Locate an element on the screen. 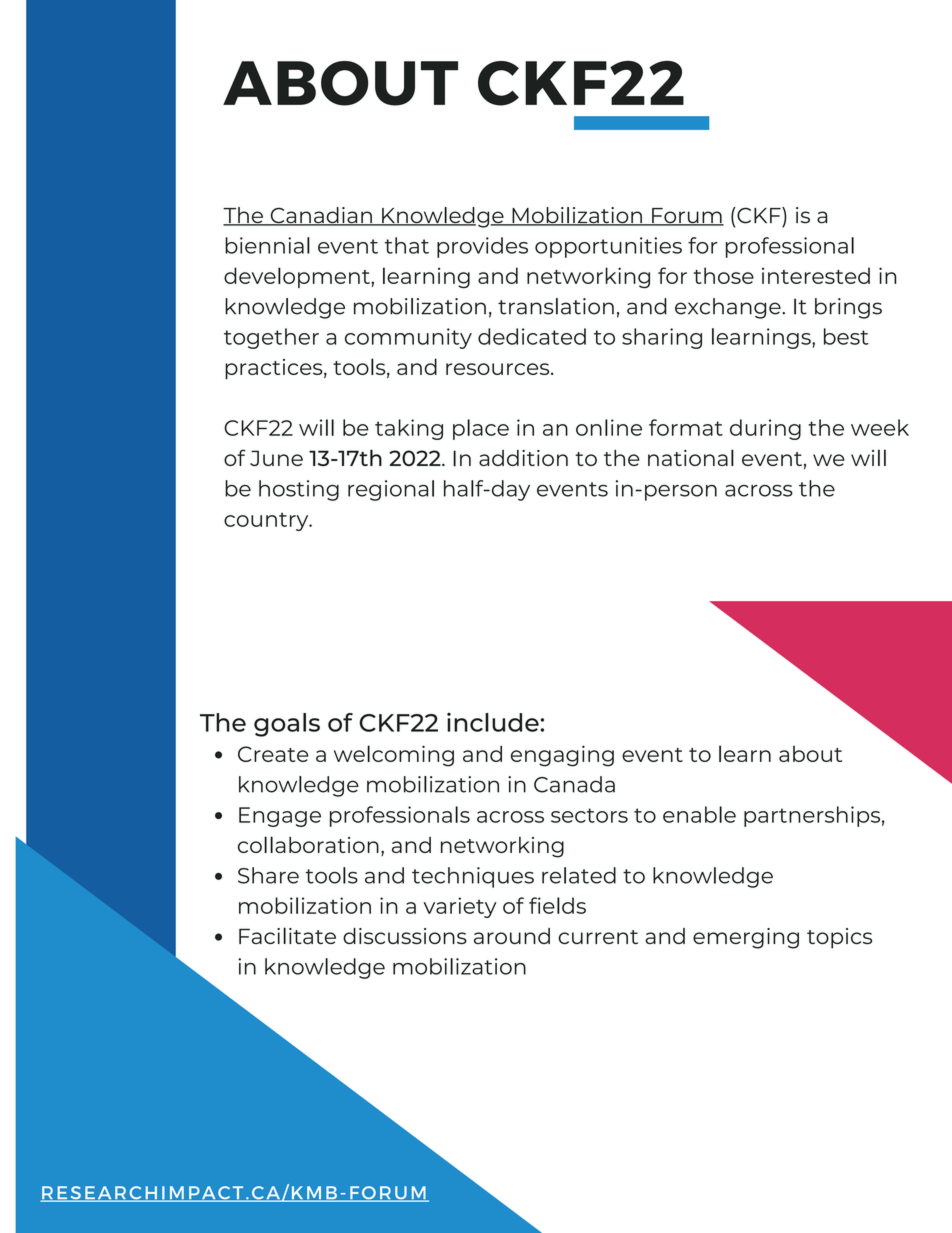  engaging is located at coordinates (562, 756).
